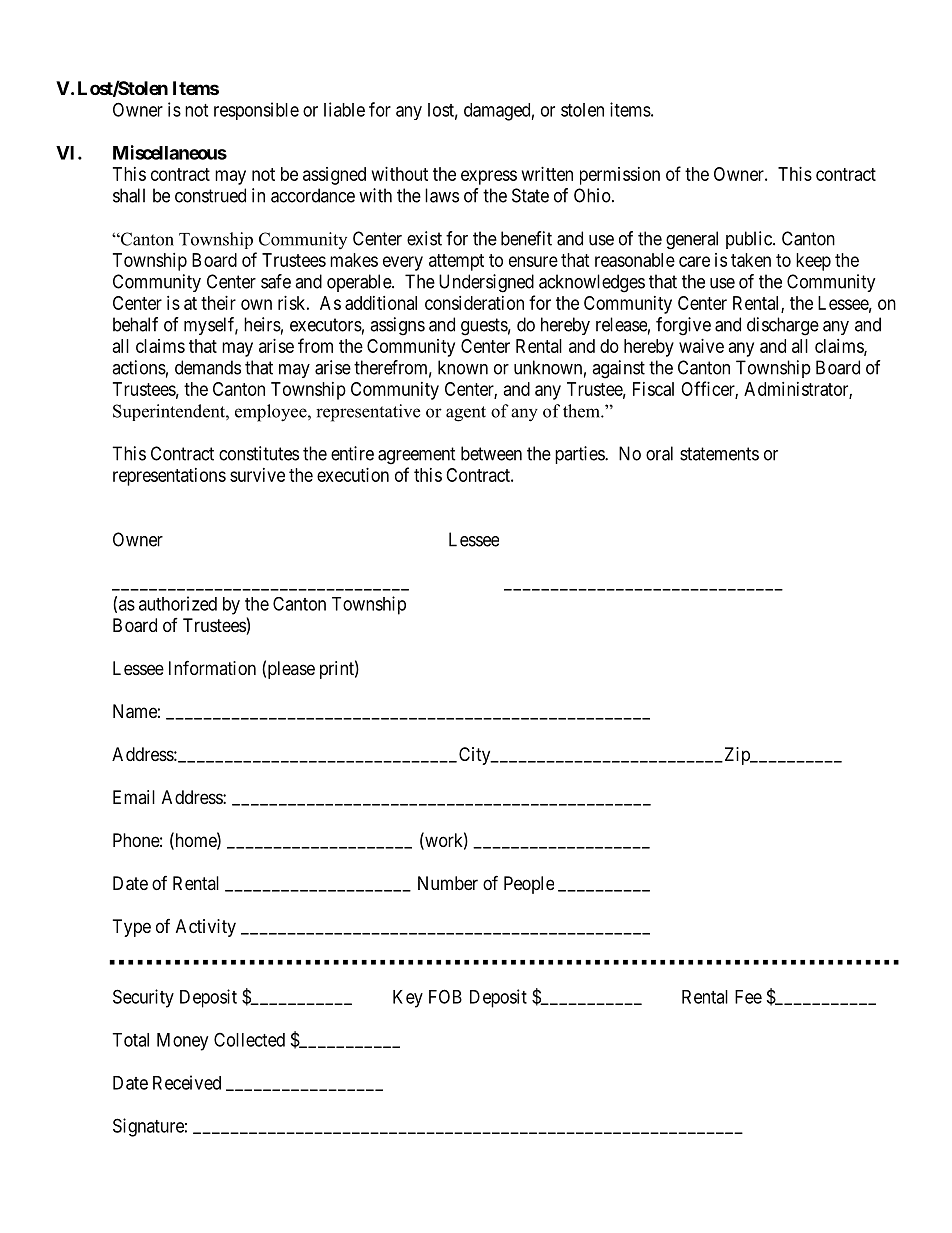  Describe the element at coordinates (659, 453) in the screenshot. I see `oral` at that location.
